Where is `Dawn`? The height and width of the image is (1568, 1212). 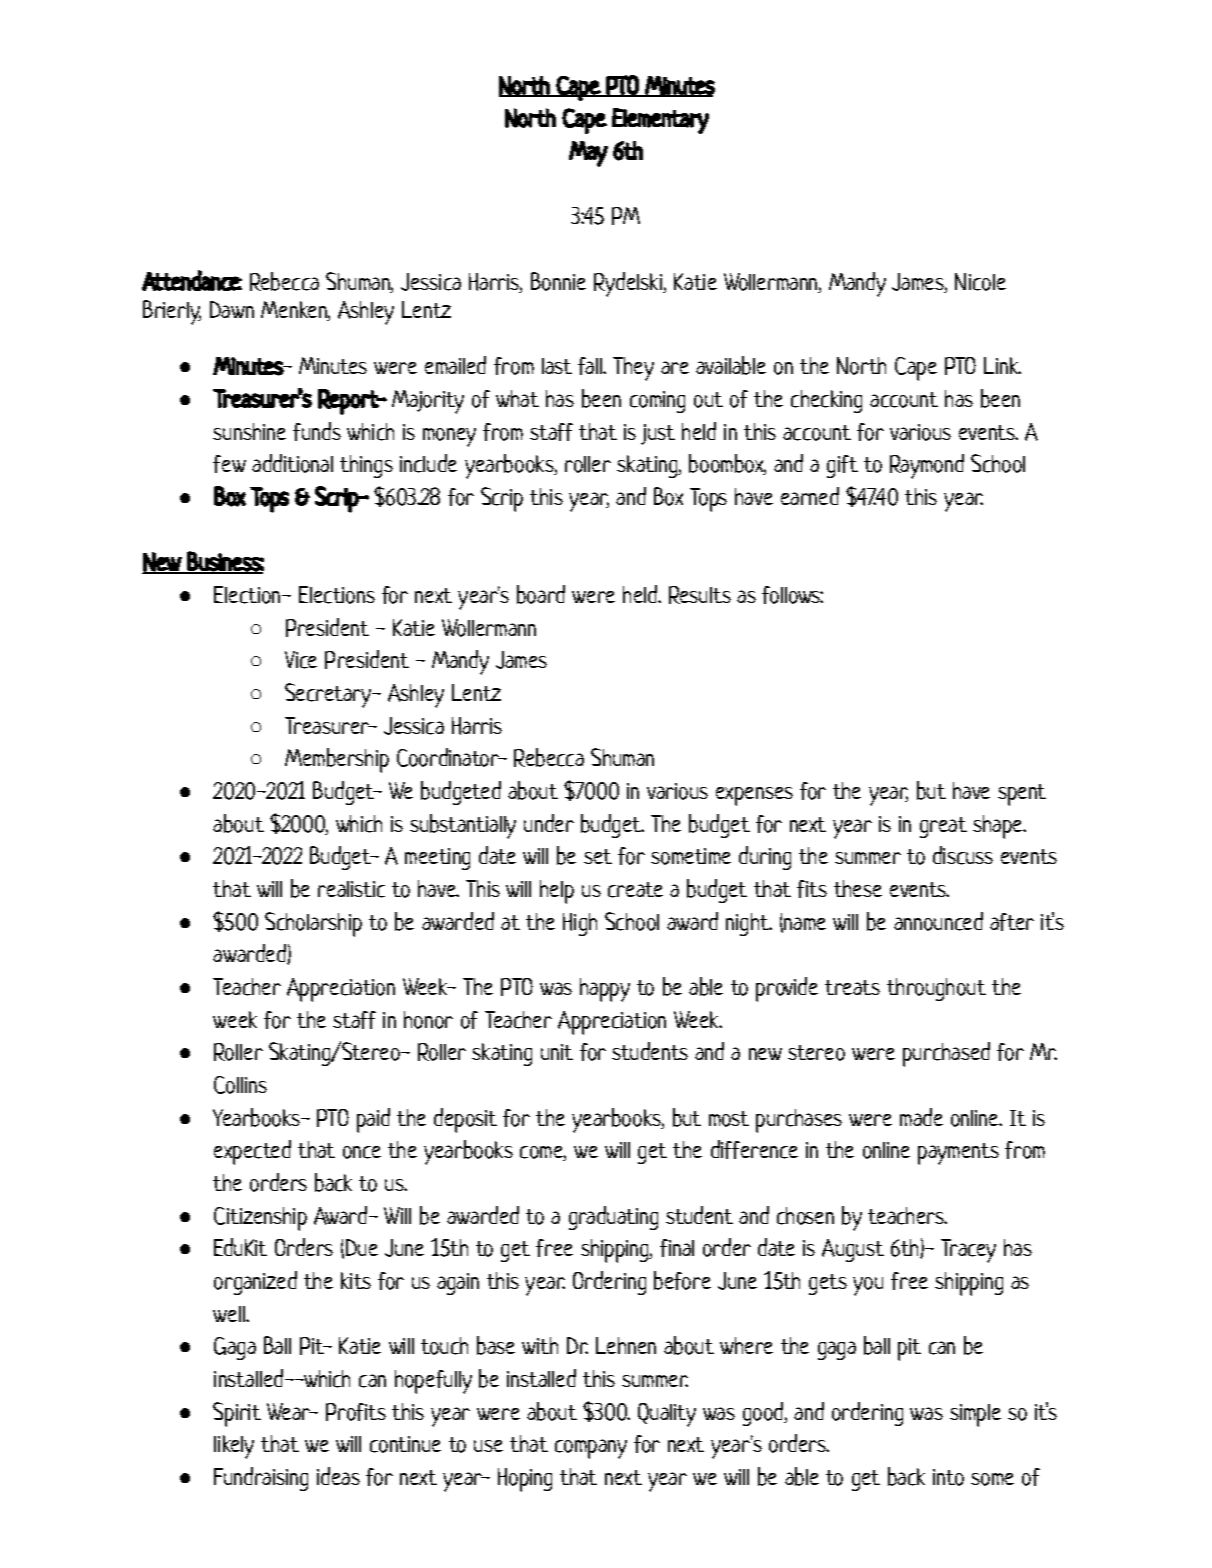 Dawn is located at coordinates (232, 309).
